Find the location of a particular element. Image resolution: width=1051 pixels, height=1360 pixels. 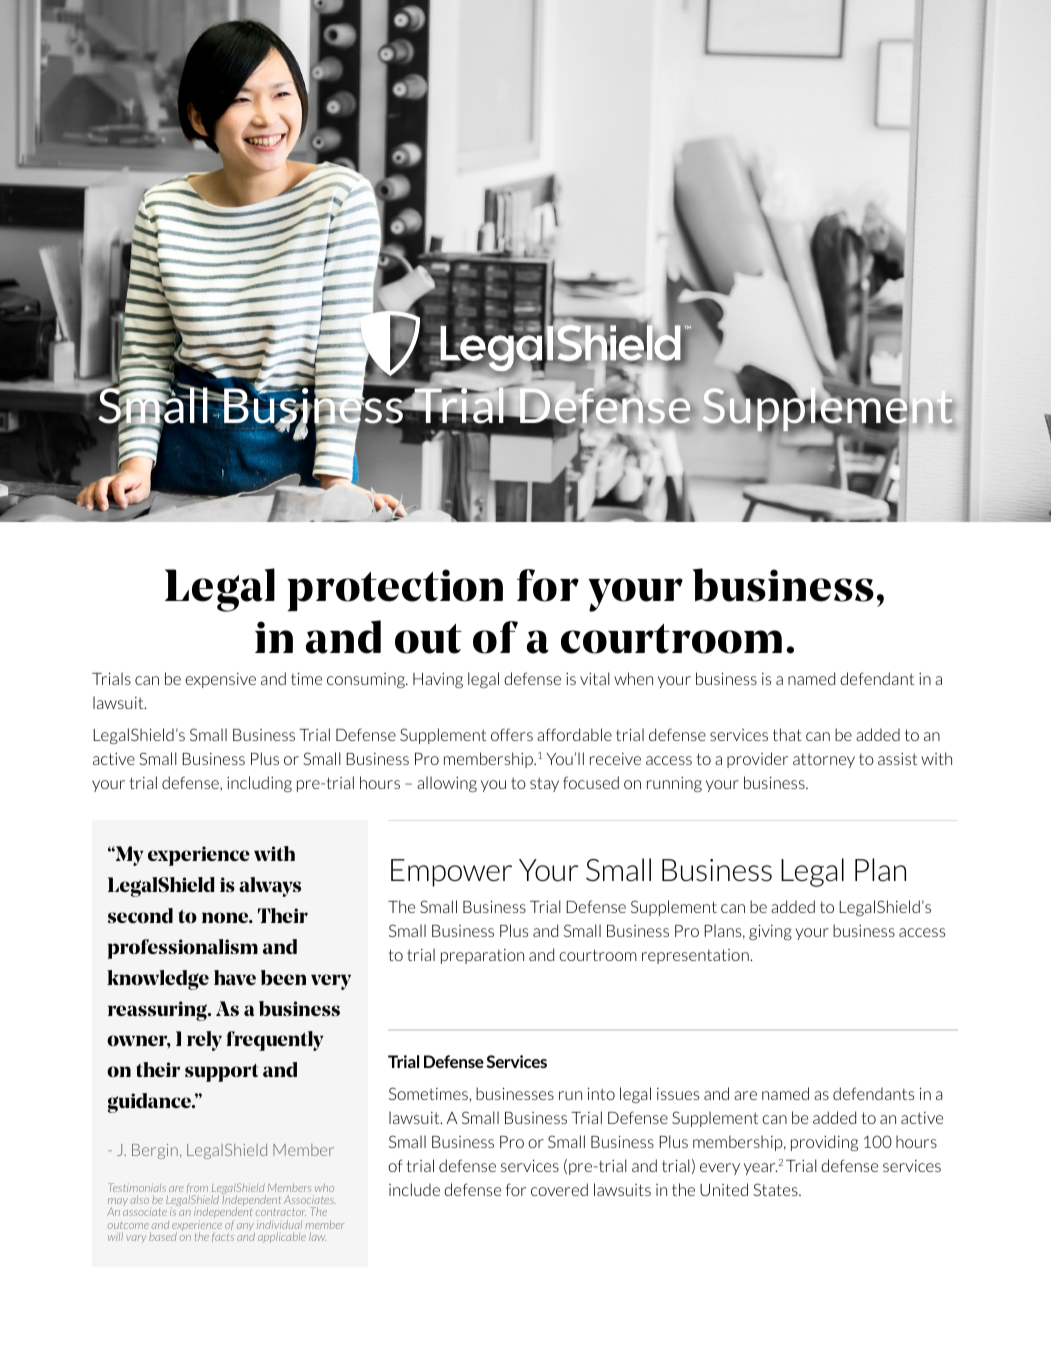

preparation is located at coordinates (482, 956).
